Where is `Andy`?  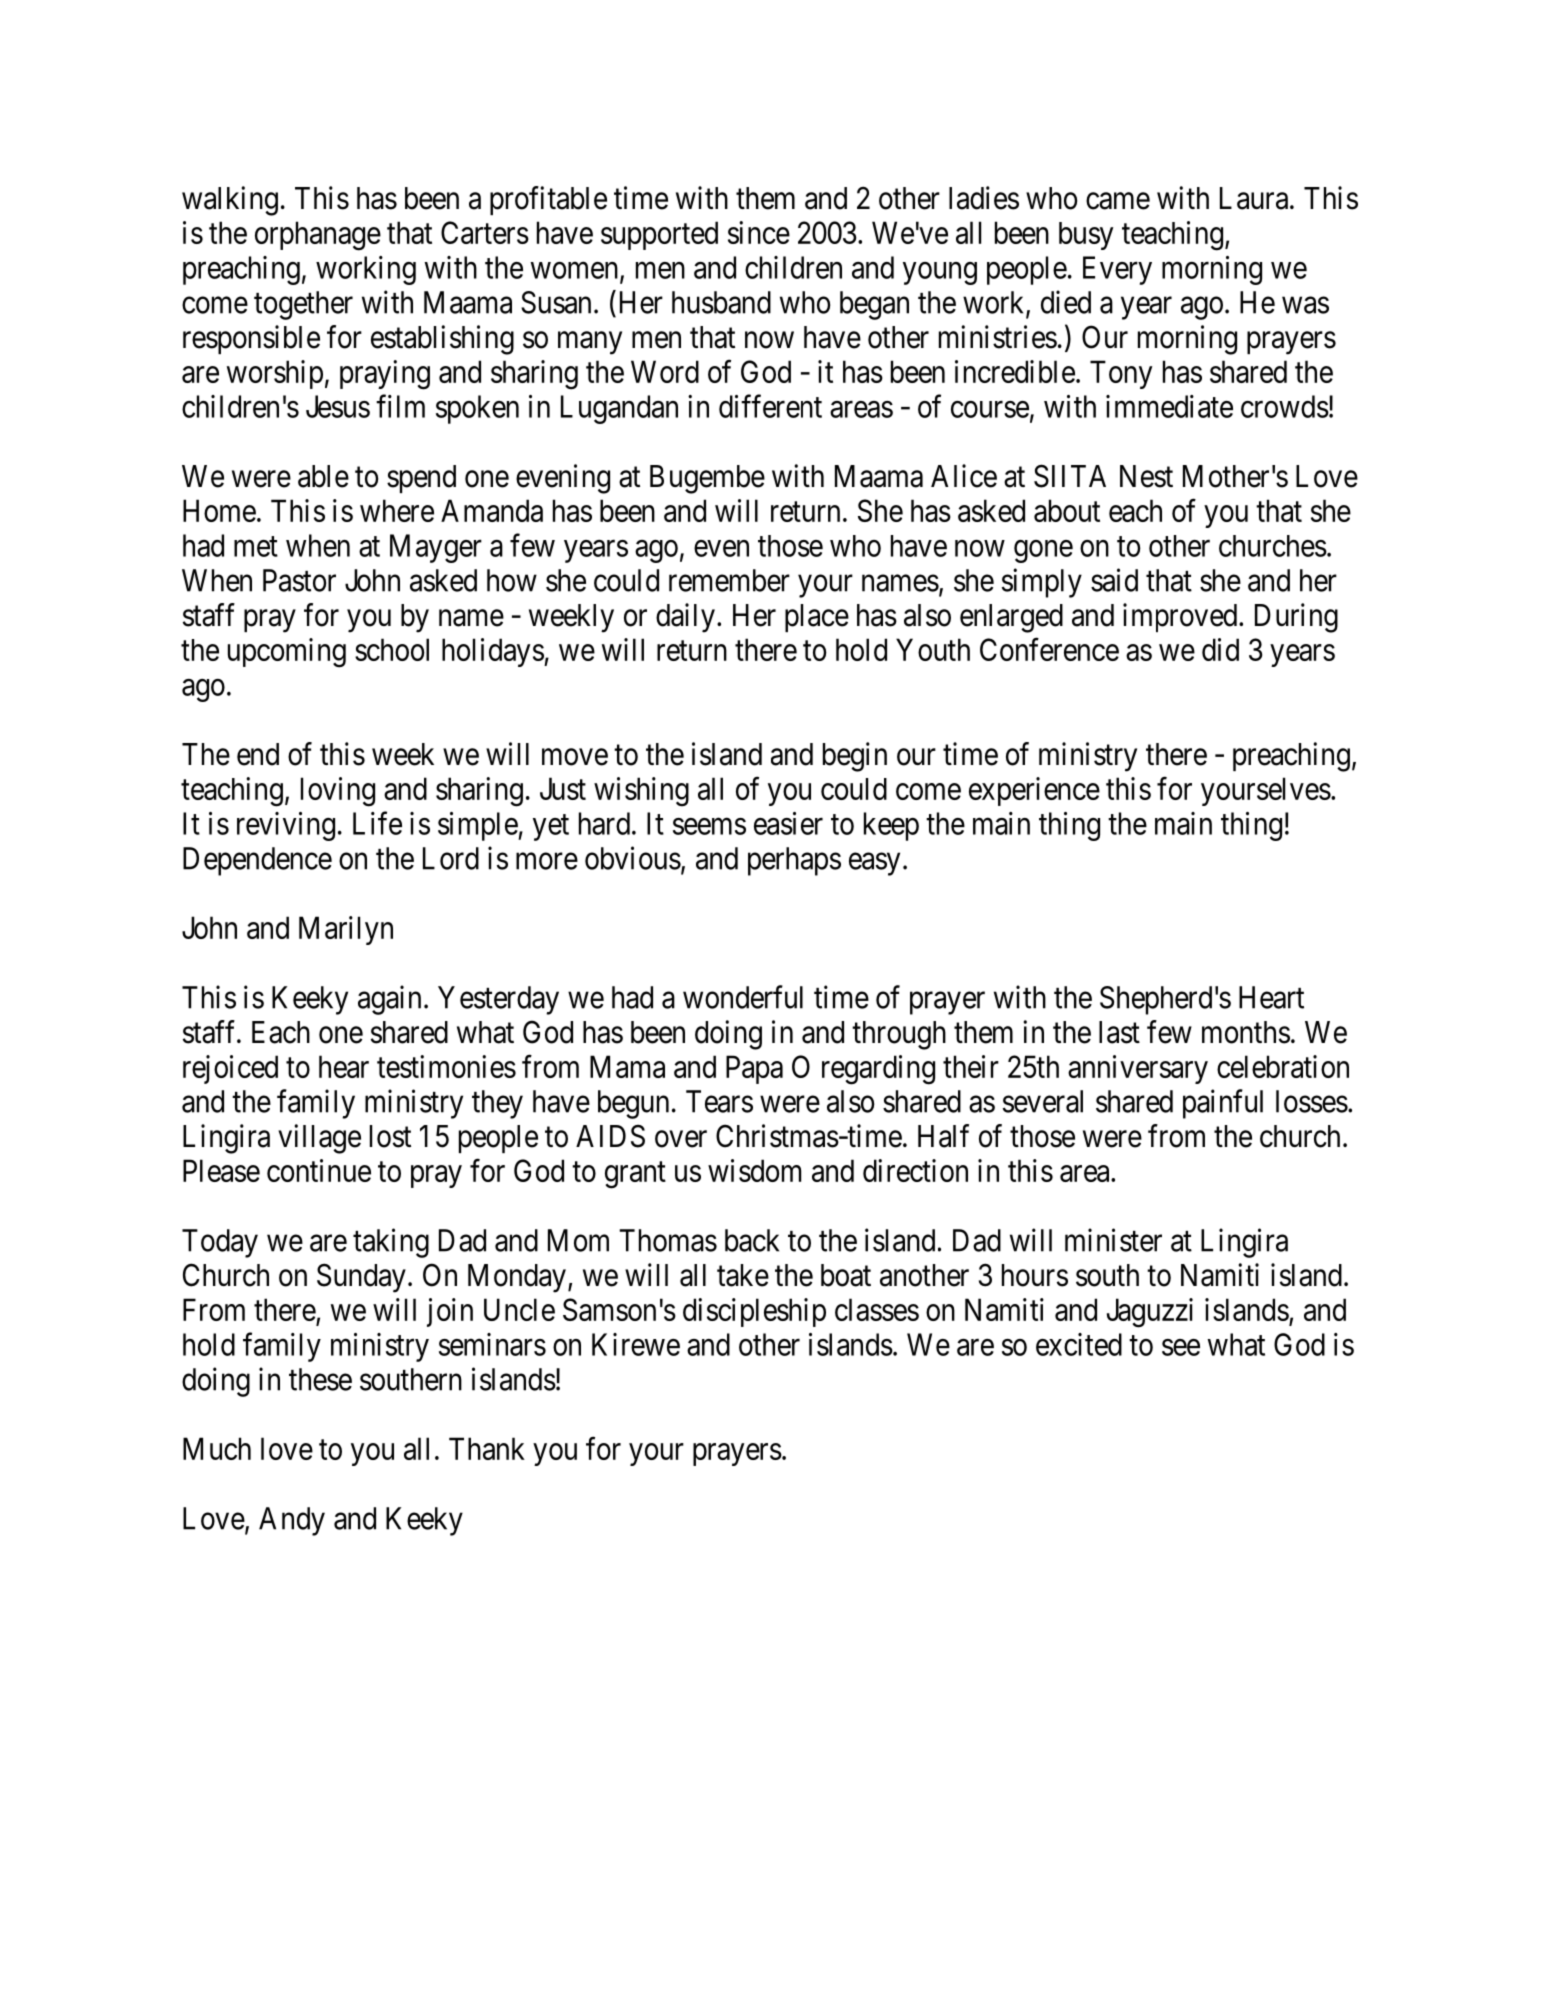 Andy is located at coordinates (292, 1521).
